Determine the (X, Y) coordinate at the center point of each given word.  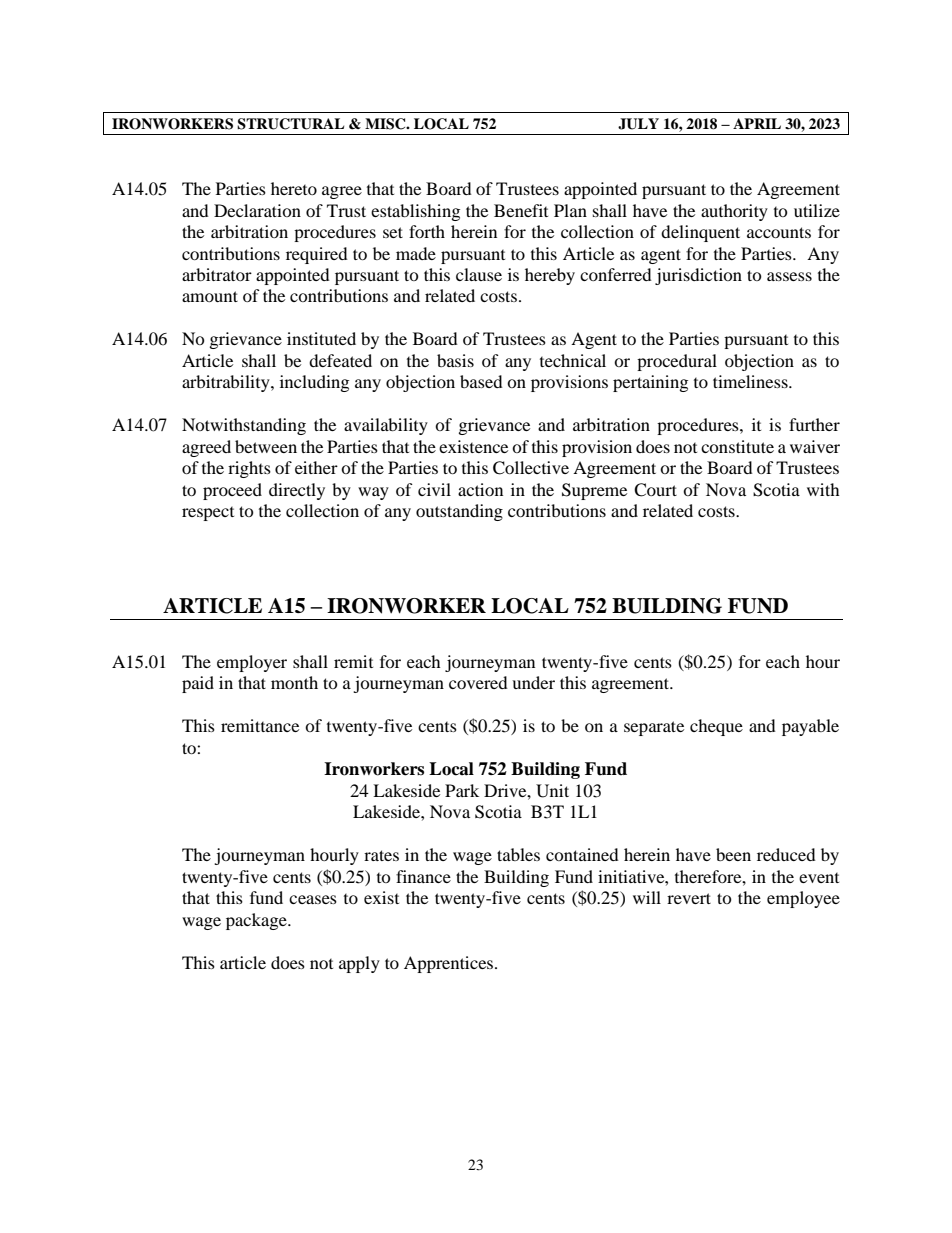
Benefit (521, 210)
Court (655, 490)
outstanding (459, 512)
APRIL (757, 123)
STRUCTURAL (290, 124)
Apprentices (450, 964)
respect (208, 514)
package (257, 921)
